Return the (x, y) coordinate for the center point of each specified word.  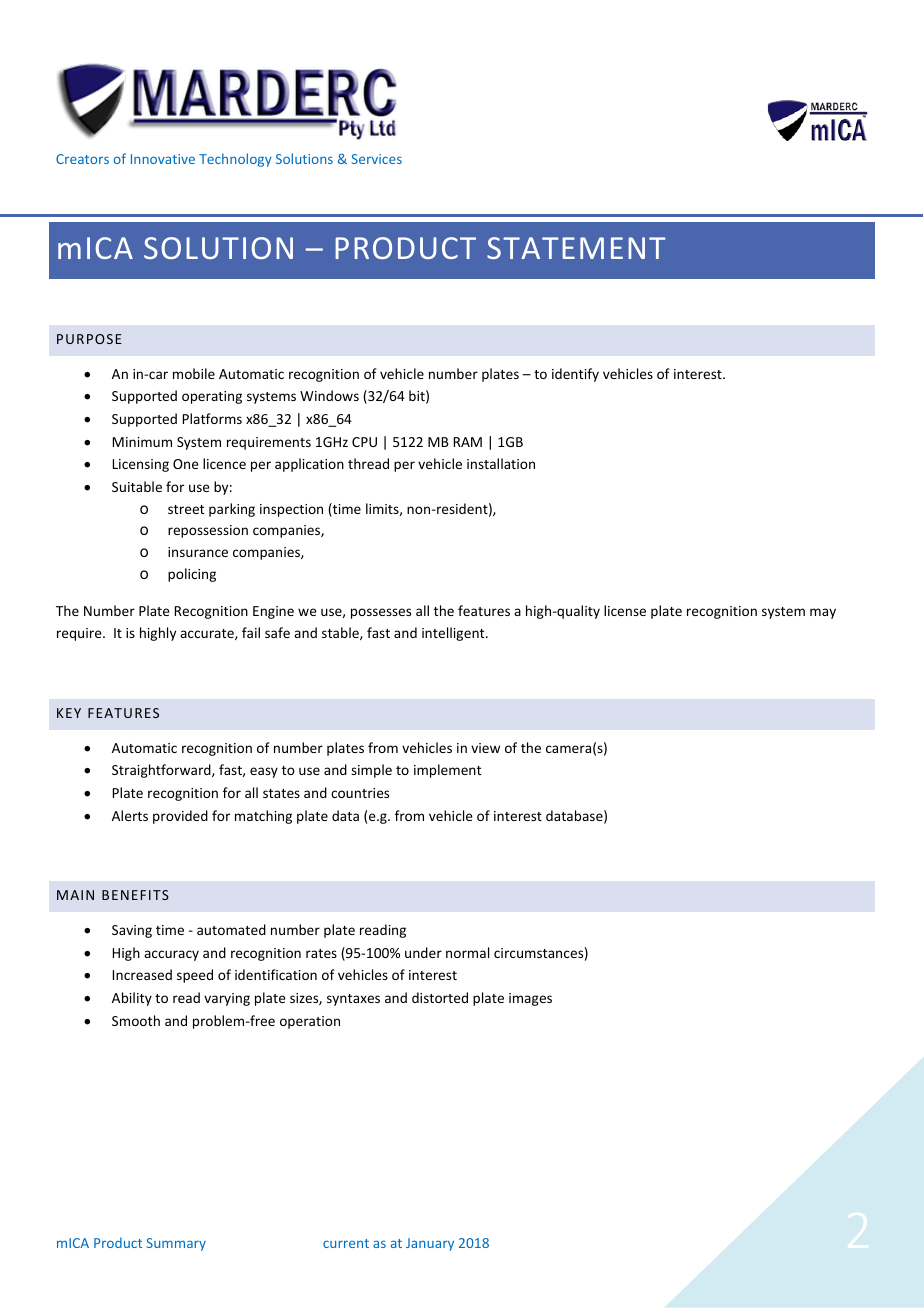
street (186, 509)
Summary (176, 1244)
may (823, 613)
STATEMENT (576, 248)
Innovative (163, 159)
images (530, 999)
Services (376, 159)
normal (467, 952)
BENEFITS (135, 895)
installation (501, 463)
